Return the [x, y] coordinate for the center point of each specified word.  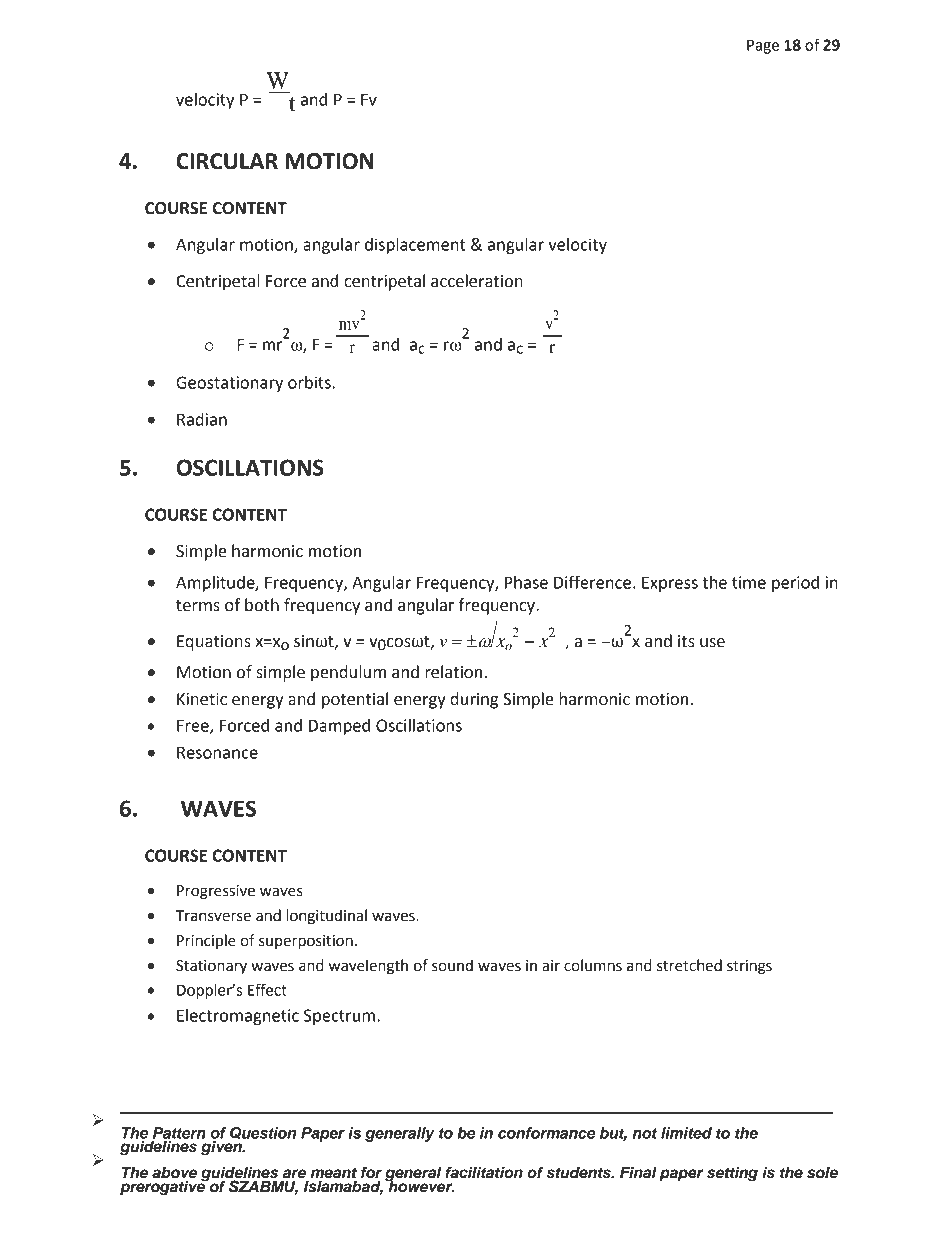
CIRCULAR [227, 161]
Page [763, 46]
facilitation [484, 1172]
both [262, 605]
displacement [415, 246]
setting [732, 1174]
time [749, 582]
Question [263, 1133]
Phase [526, 582]
